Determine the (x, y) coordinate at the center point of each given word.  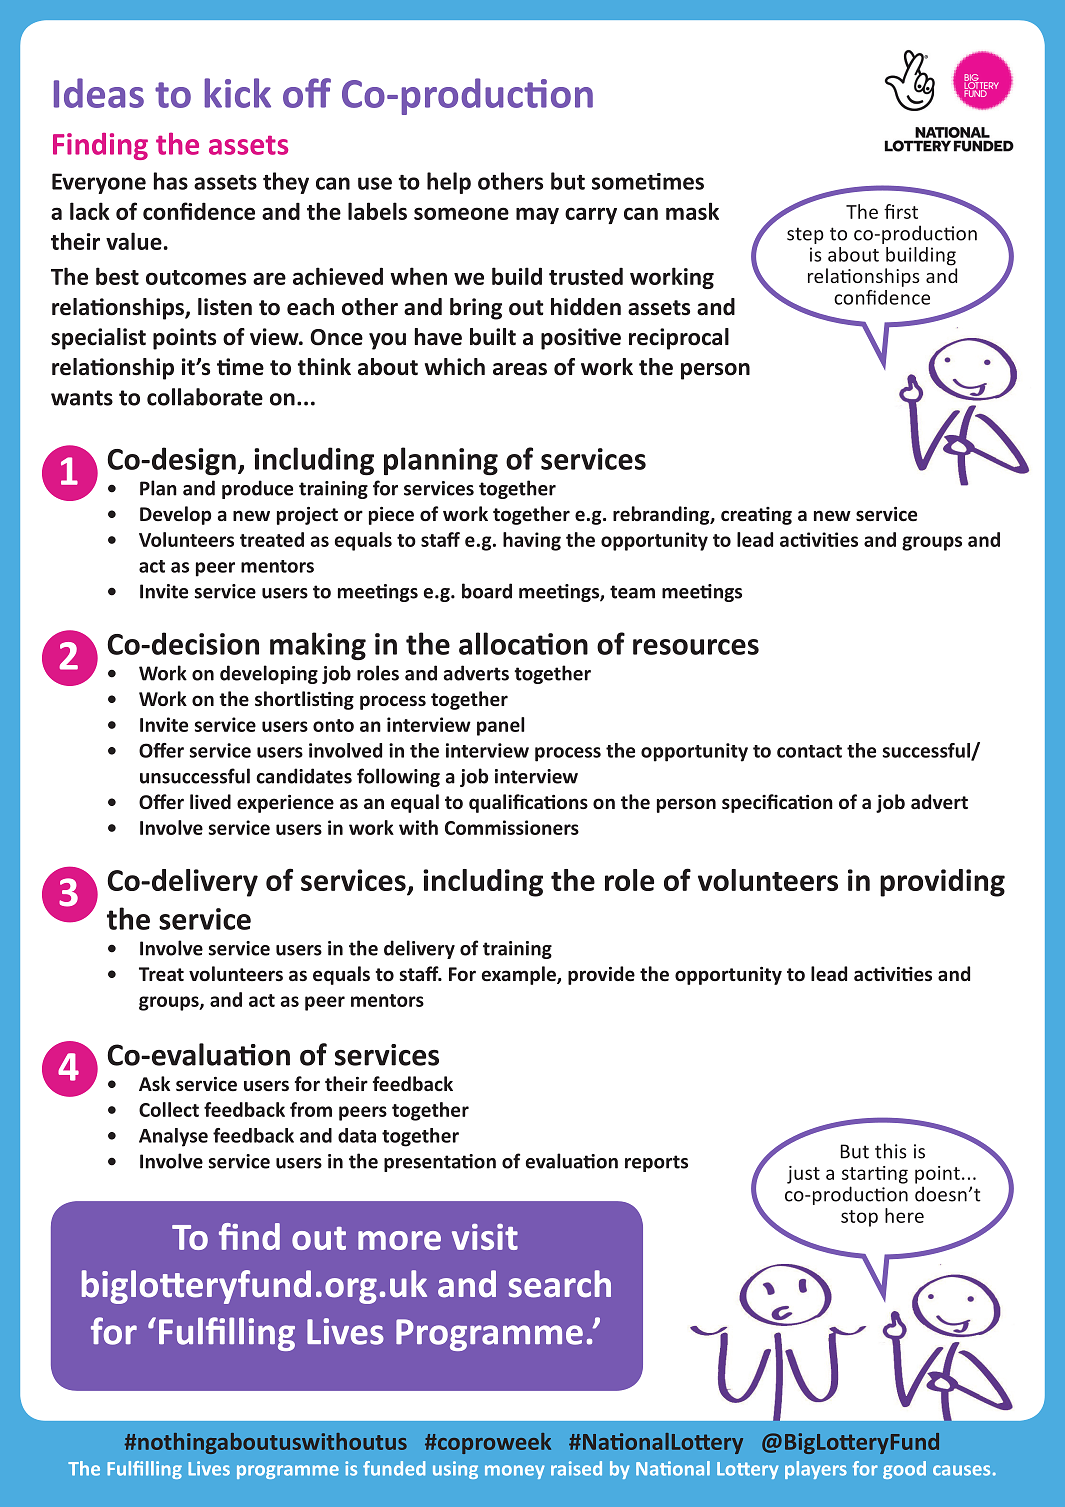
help (449, 183)
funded (394, 1468)
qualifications (528, 803)
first (901, 211)
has (171, 181)
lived (210, 801)
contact (809, 751)
